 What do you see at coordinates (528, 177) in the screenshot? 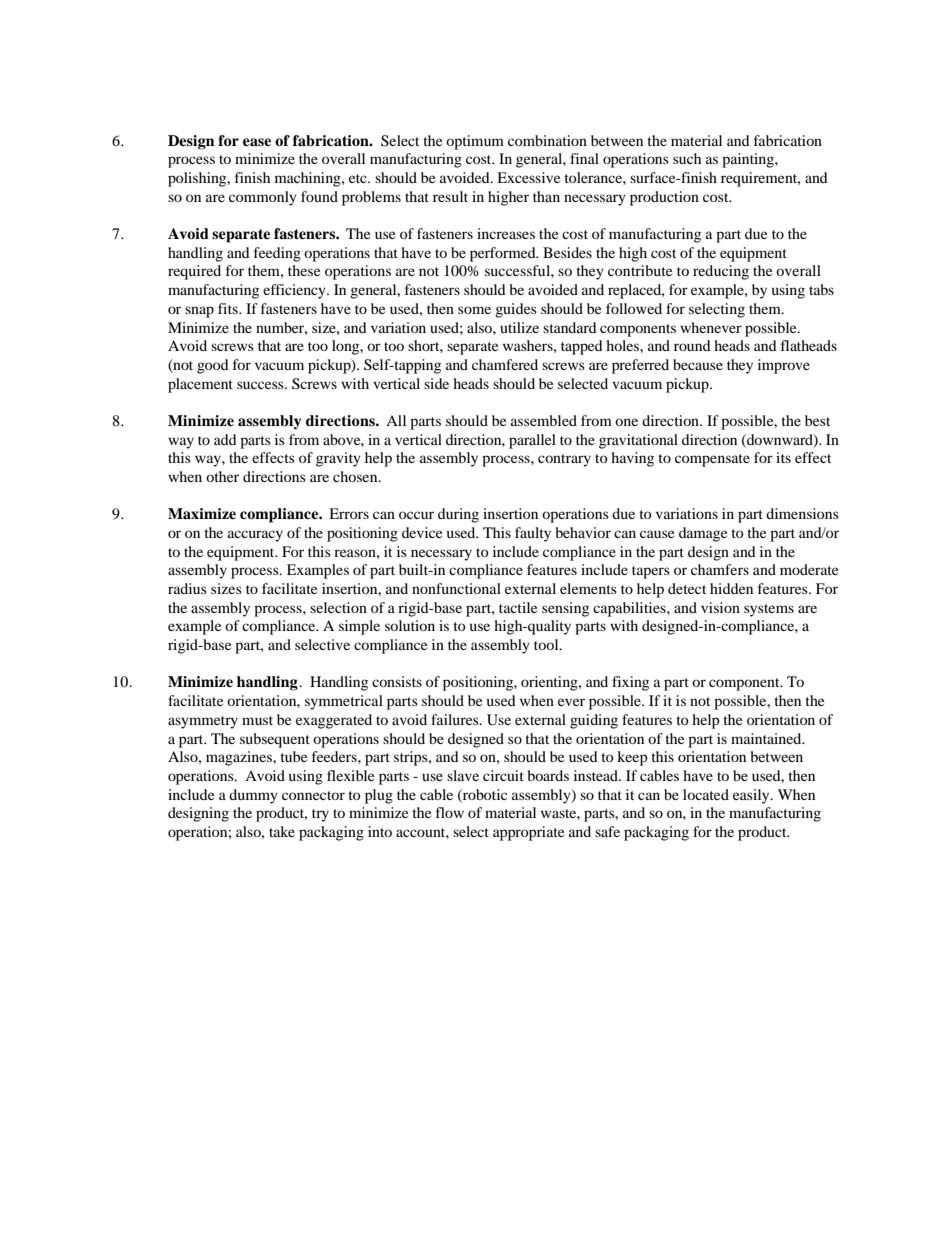
I see `Excessive` at bounding box center [528, 177].
